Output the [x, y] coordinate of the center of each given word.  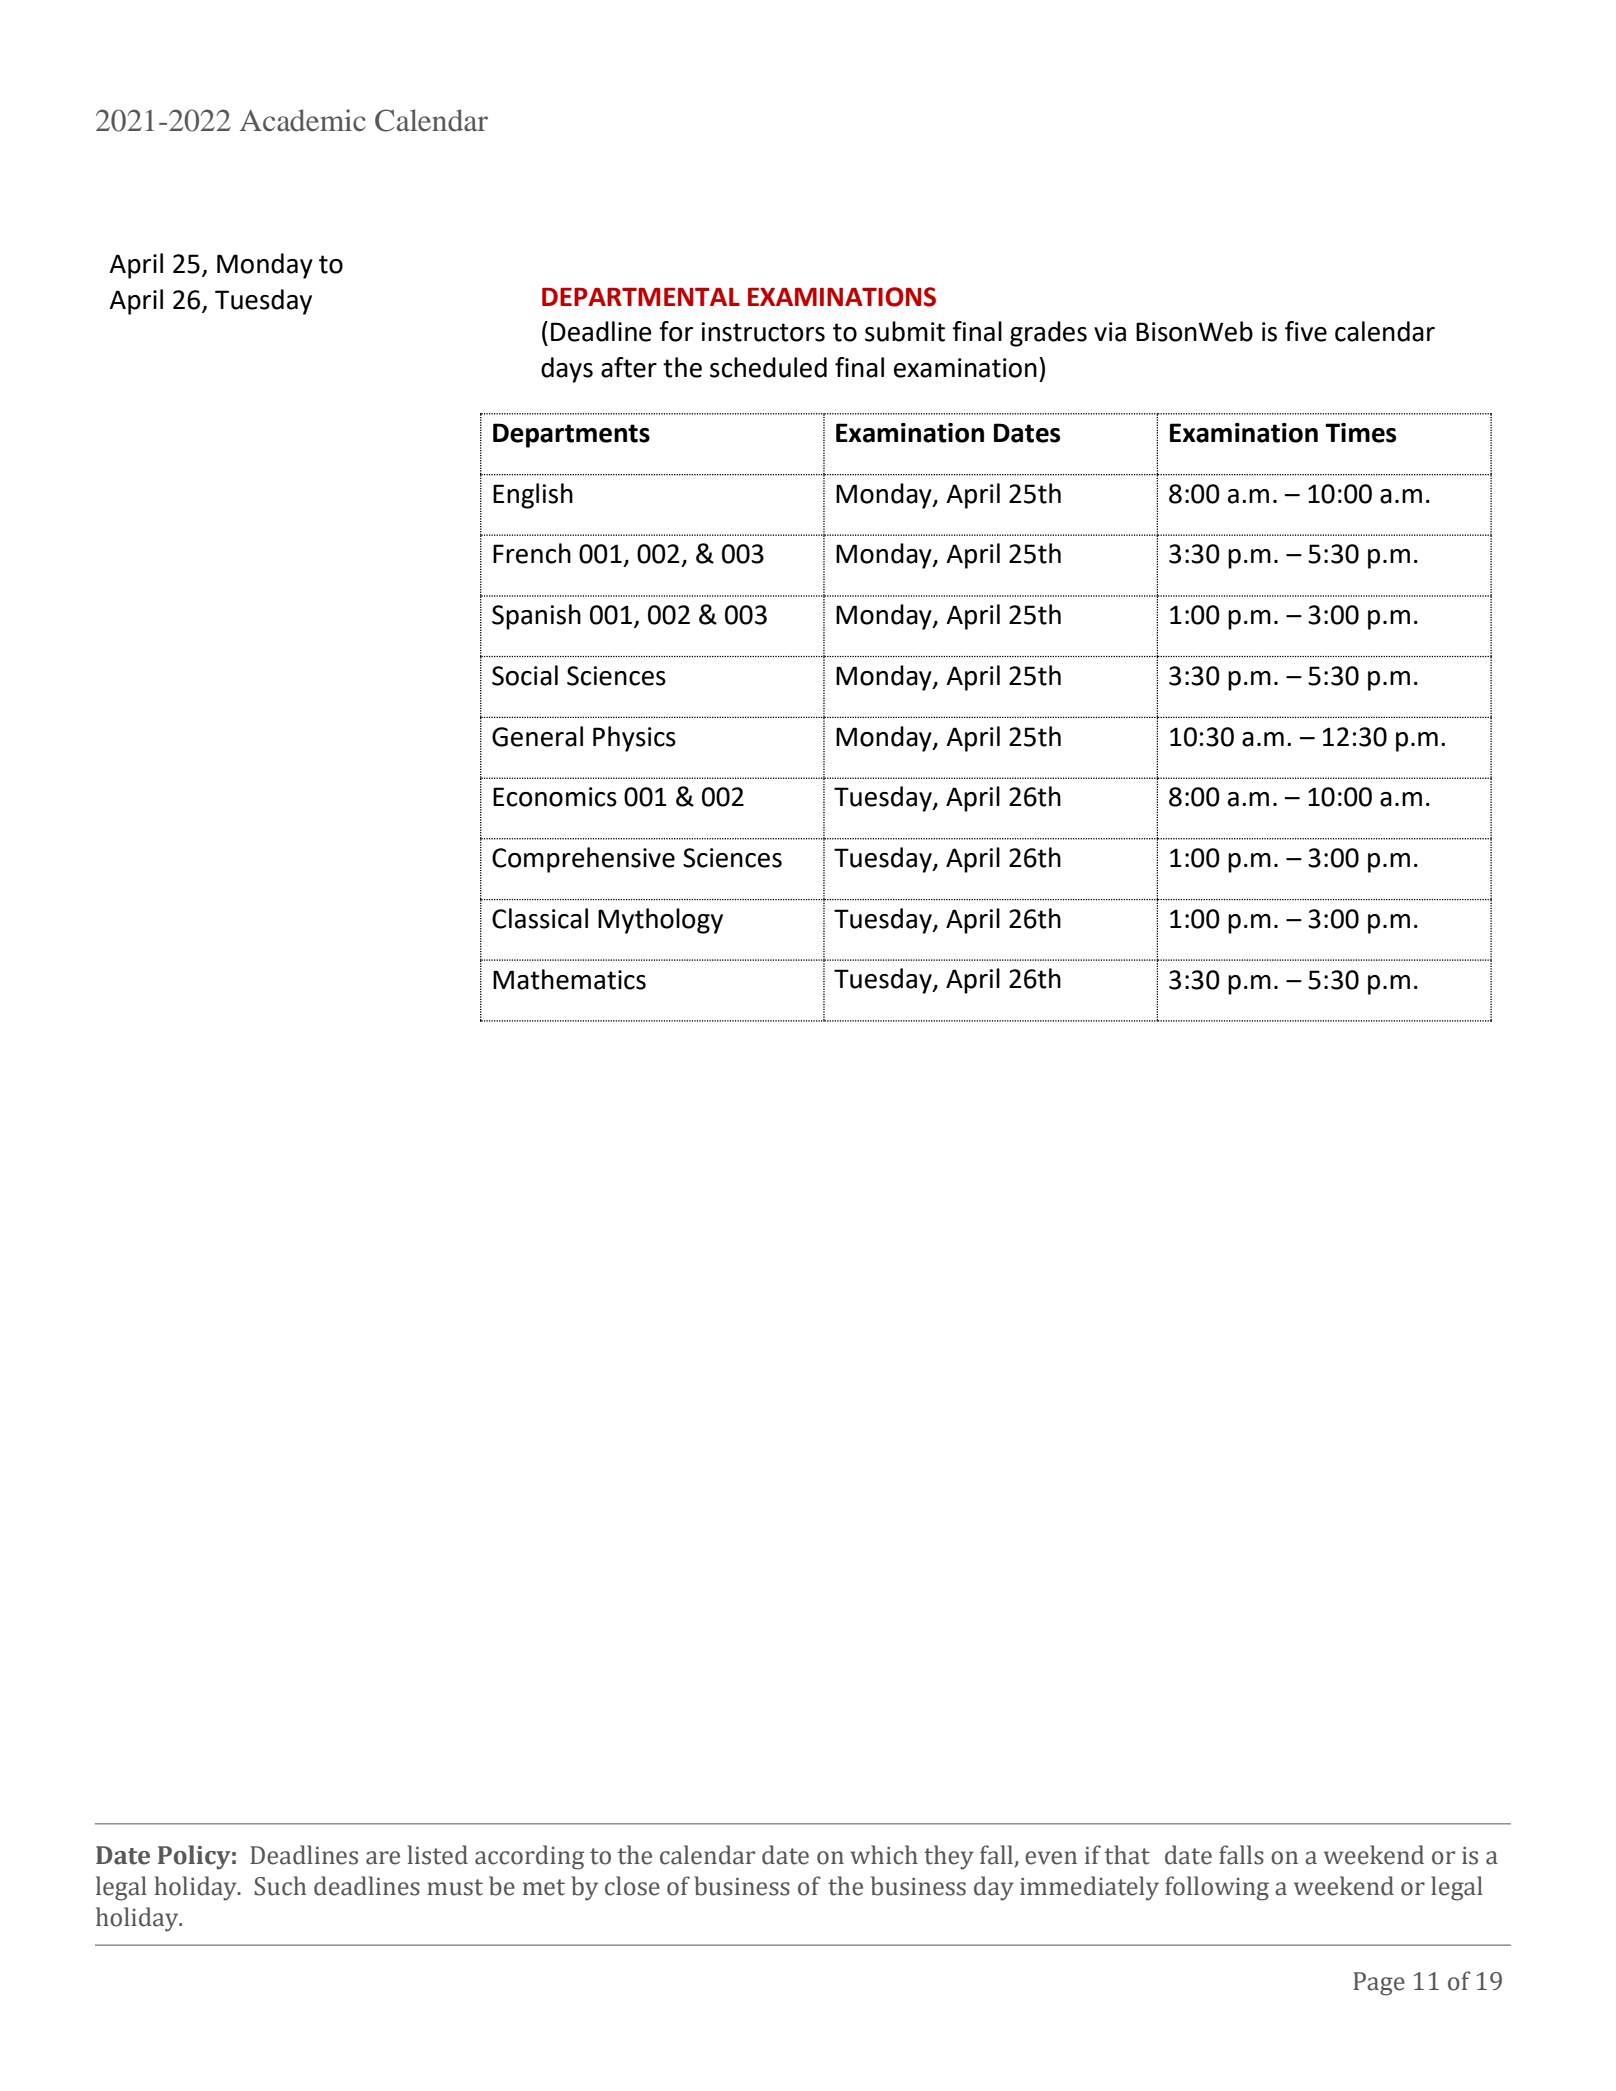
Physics [634, 739]
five [1306, 331]
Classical [540, 918]
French [532, 553]
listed [438, 1855]
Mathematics [569, 979]
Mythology [660, 921]
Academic [303, 120]
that [1127, 1855]
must [455, 1887]
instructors [763, 332]
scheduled [768, 367]
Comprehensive [583, 860]
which [884, 1855]
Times [1360, 433]
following [1217, 1888]
